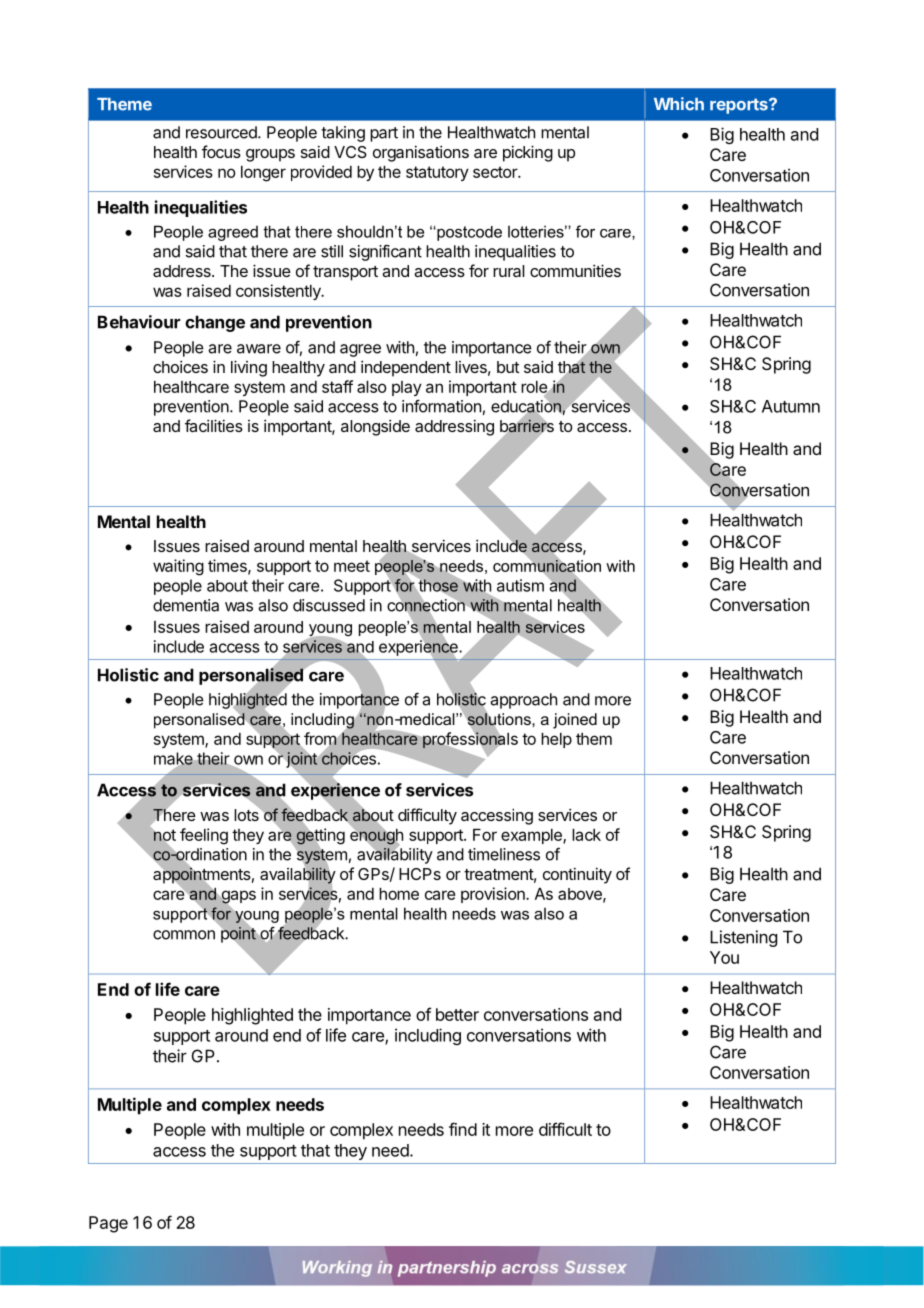 The width and height of the document is (924, 1308). I want to click on Autumn, so click(791, 406).
